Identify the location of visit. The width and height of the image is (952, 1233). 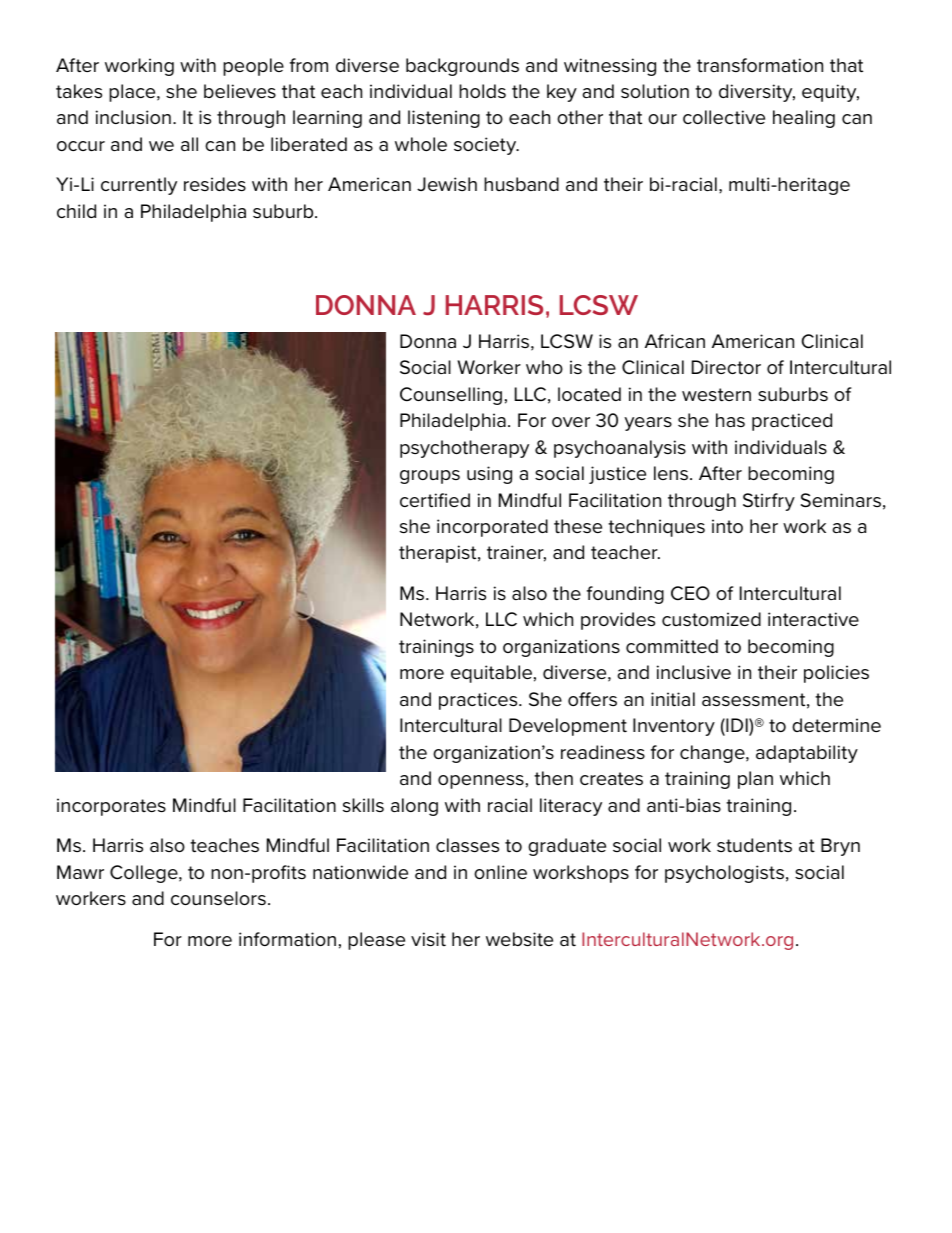
(428, 939).
